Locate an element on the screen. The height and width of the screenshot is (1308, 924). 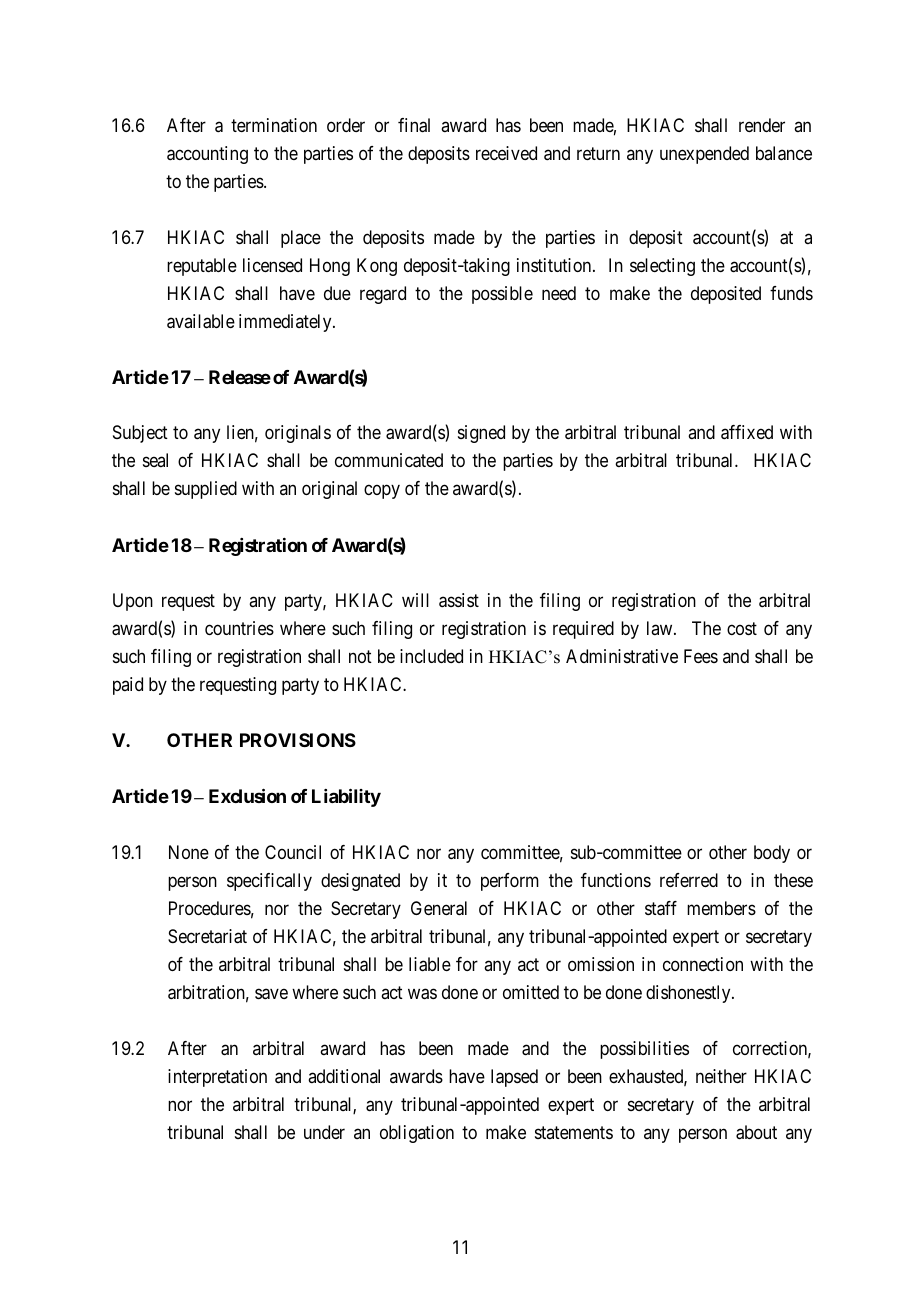
supplied is located at coordinates (206, 490).
